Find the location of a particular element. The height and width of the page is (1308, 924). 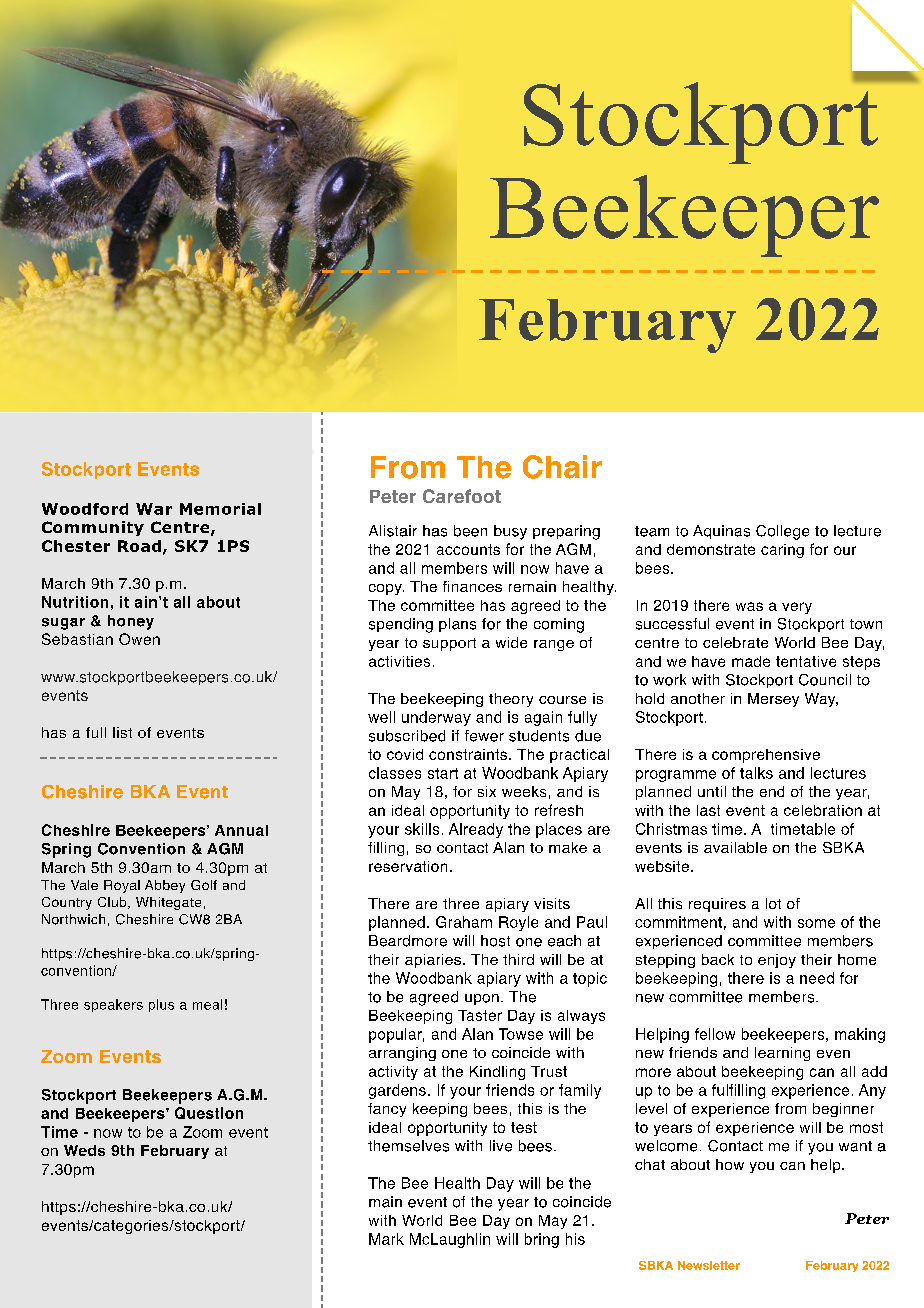

Weds is located at coordinates (84, 1150).
